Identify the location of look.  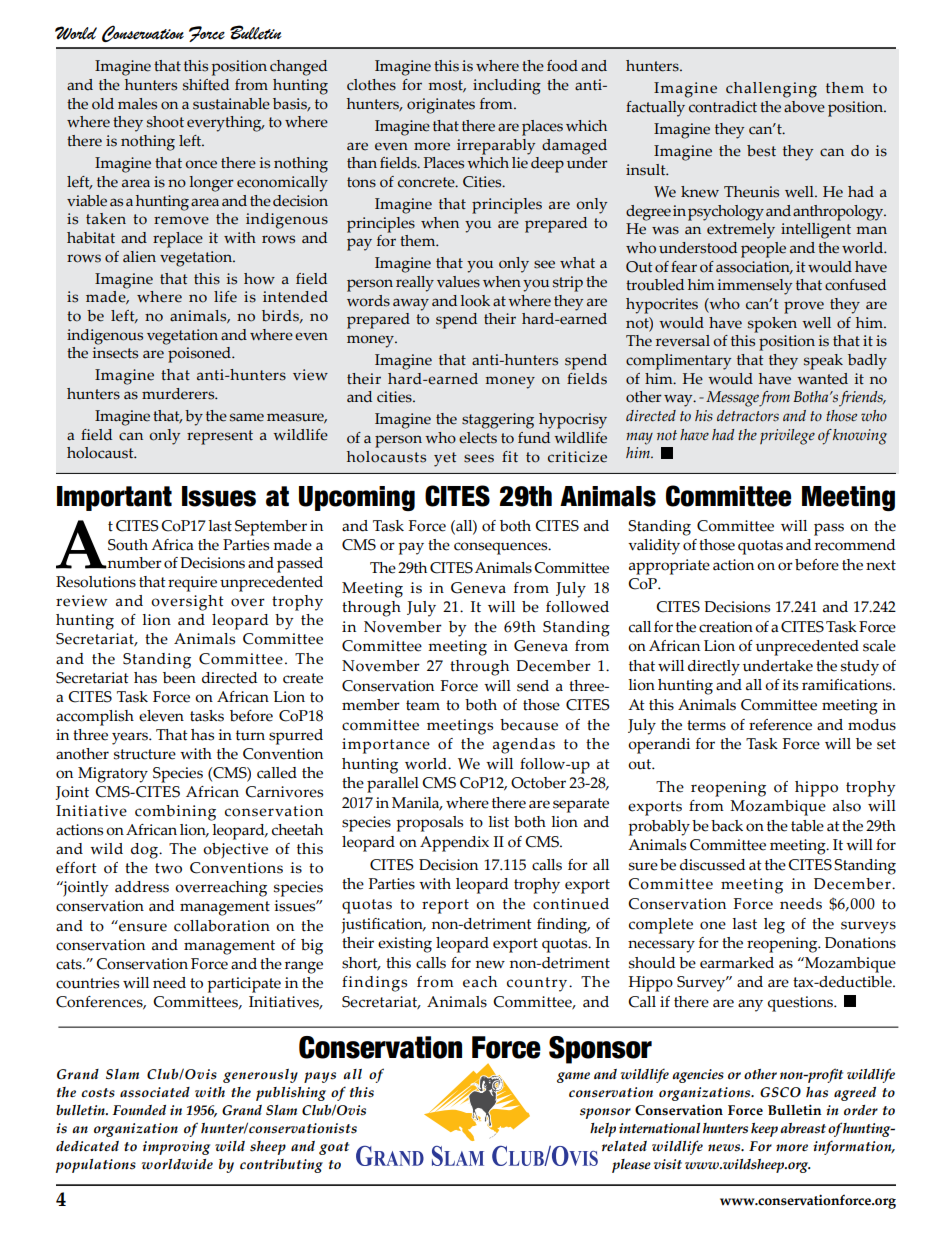
(475, 301).
